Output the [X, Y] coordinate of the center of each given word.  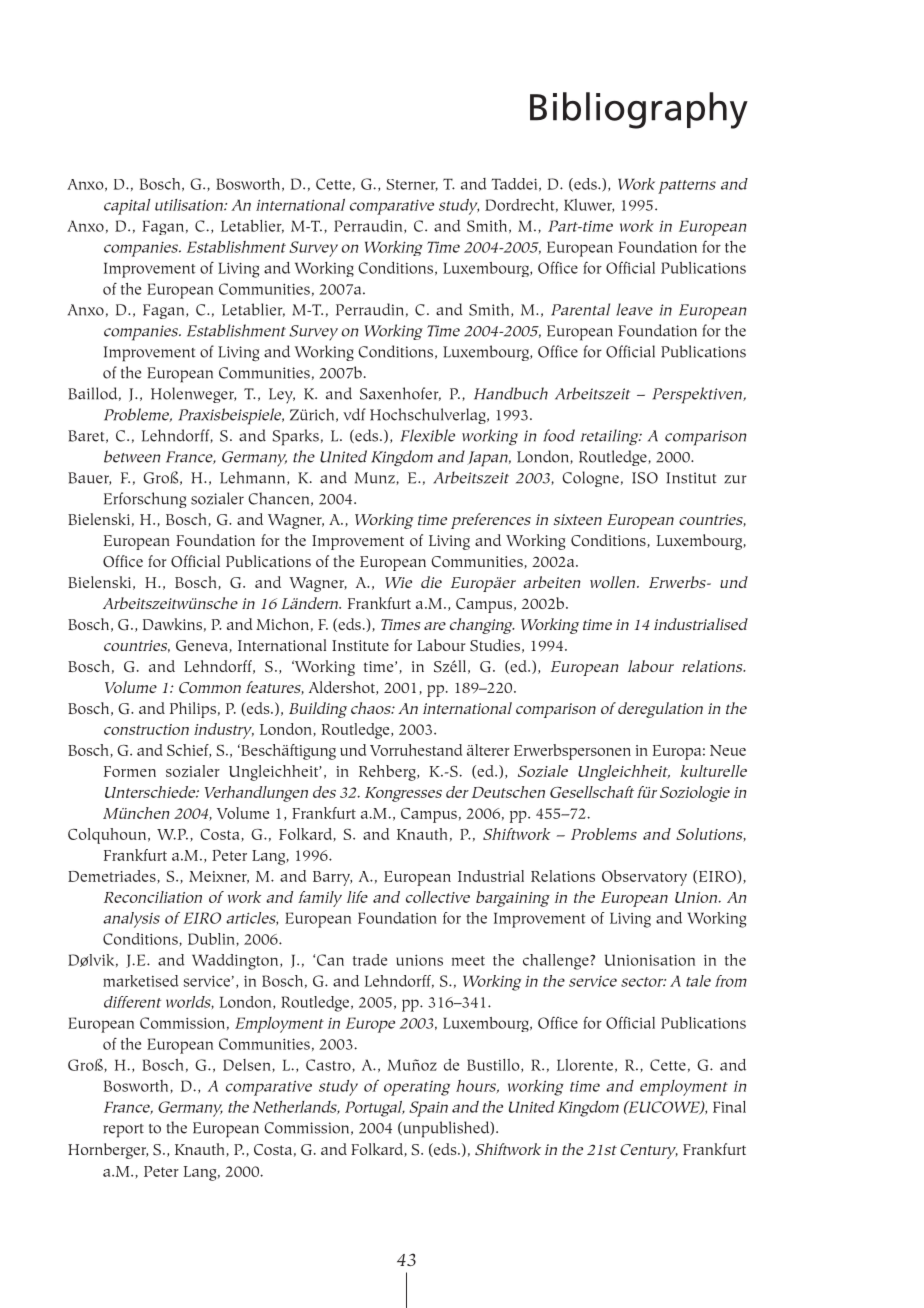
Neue [728, 750]
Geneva [203, 646]
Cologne [590, 479]
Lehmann [254, 478]
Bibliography [639, 110]
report [123, 1131]
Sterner [412, 185]
